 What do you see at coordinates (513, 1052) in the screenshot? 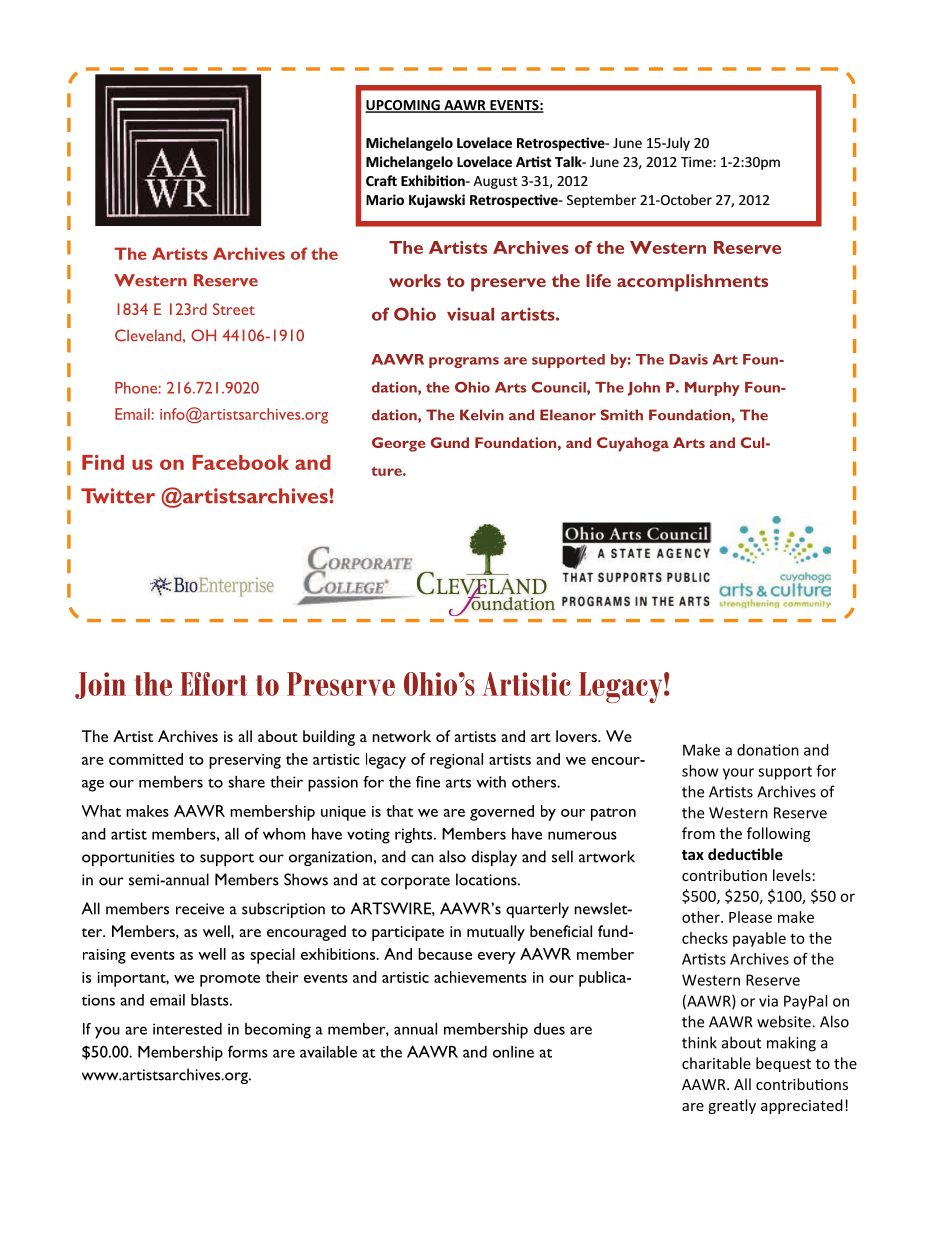
I see `online` at bounding box center [513, 1052].
